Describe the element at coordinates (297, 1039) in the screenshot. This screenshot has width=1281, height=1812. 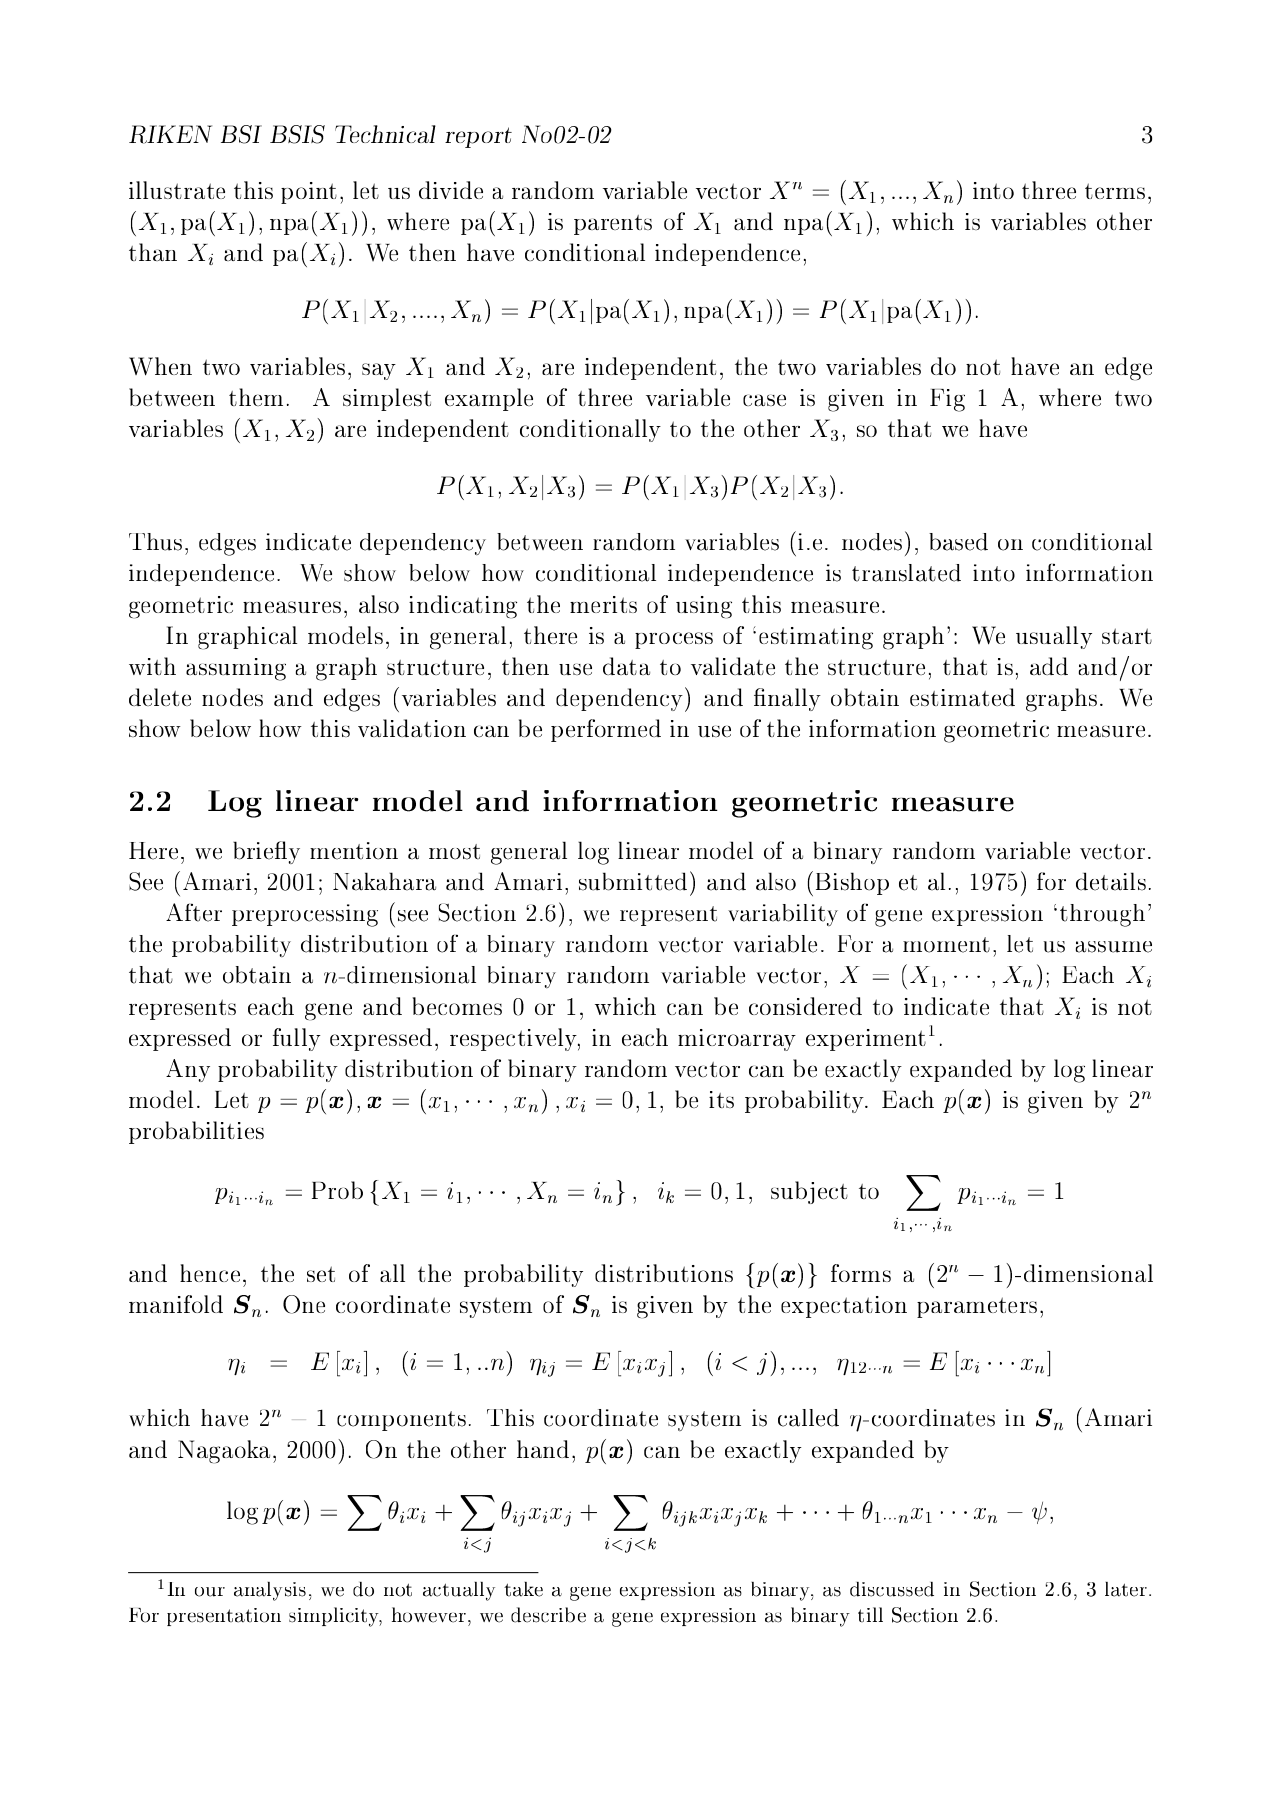
I see `fully` at that location.
